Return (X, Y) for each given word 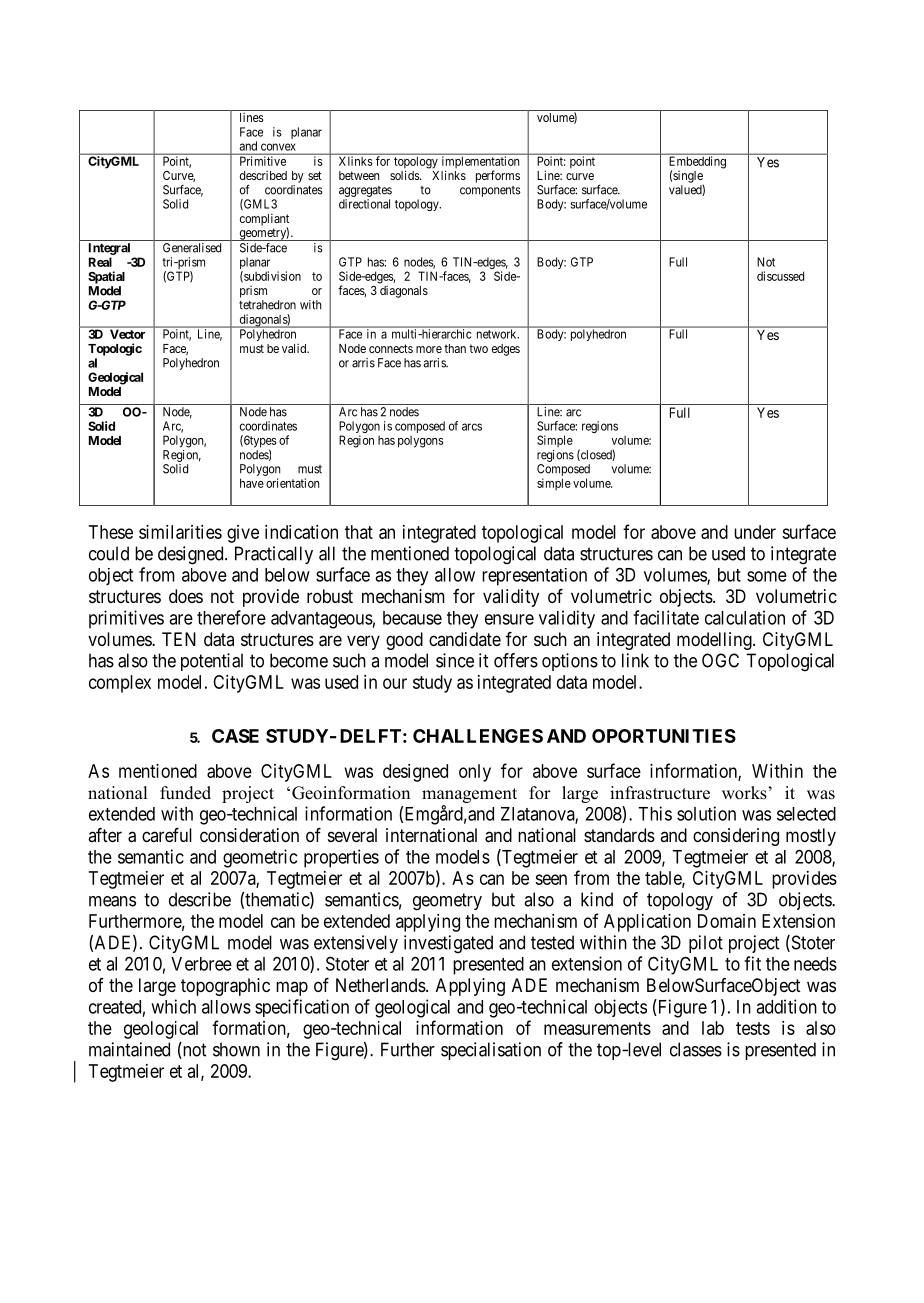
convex (278, 147)
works (745, 793)
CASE (235, 736)
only (475, 773)
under (755, 532)
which (173, 1006)
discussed (780, 276)
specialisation (491, 1051)
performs (498, 176)
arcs (472, 427)
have (252, 483)
